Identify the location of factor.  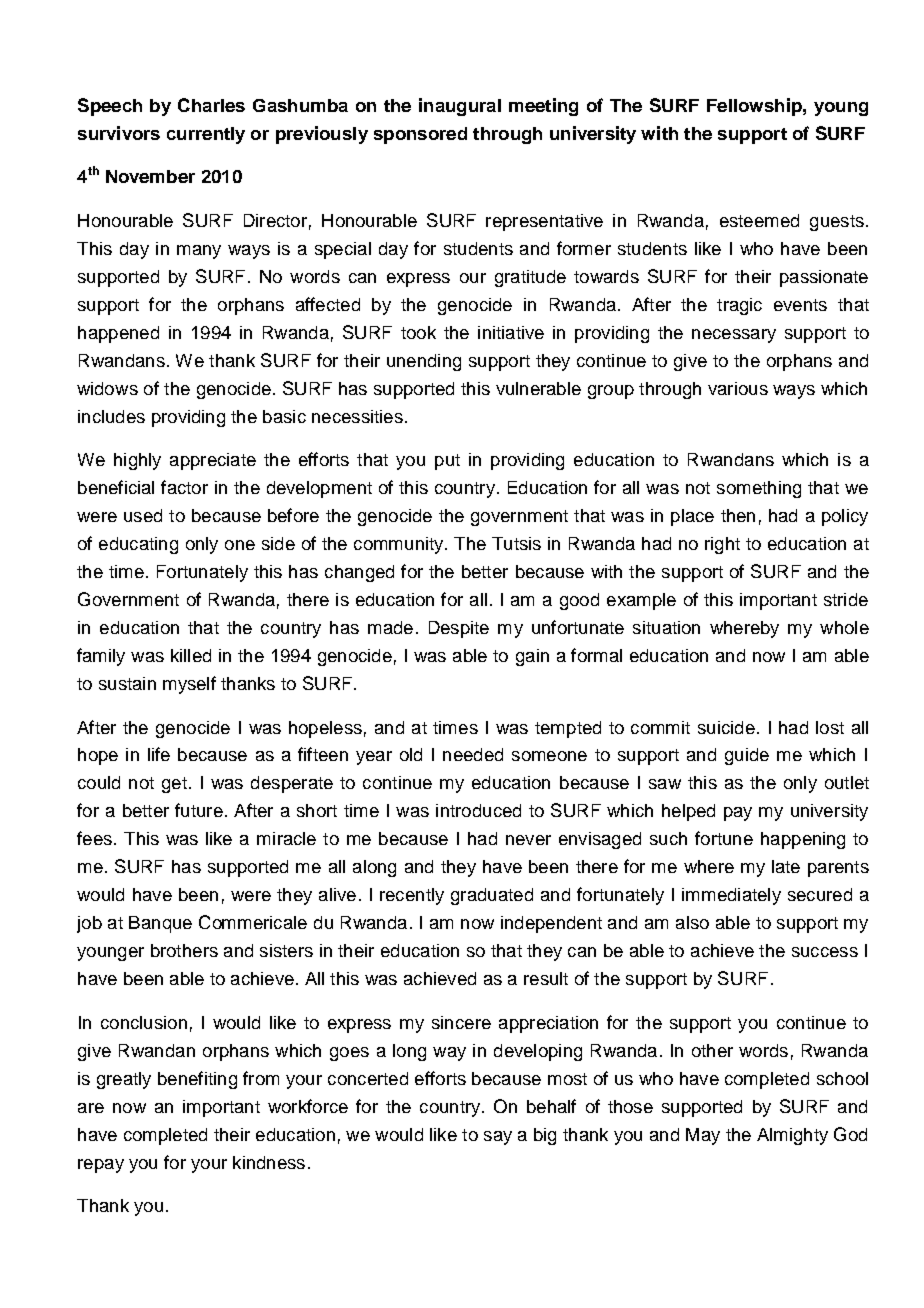
(184, 487).
